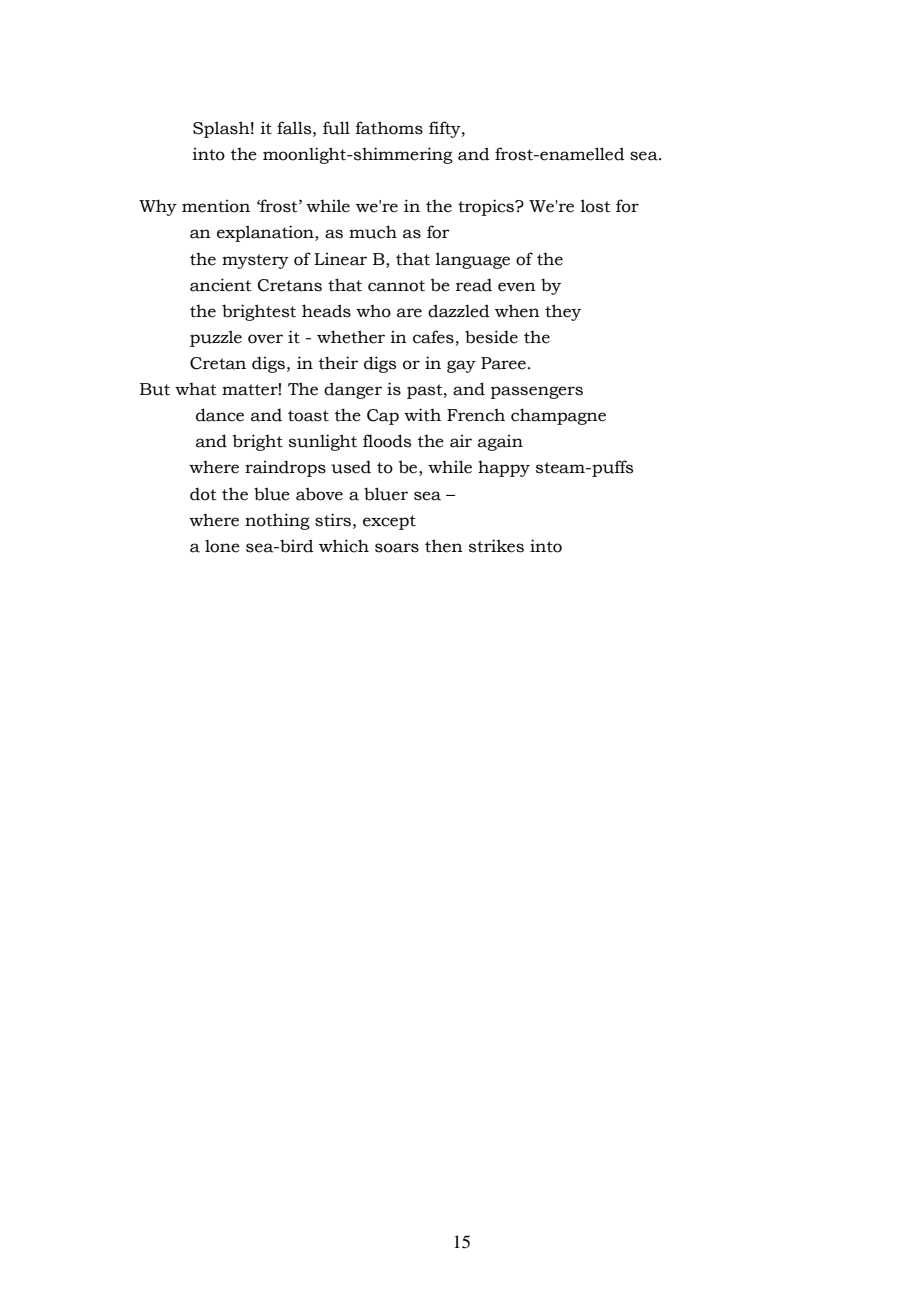  I want to click on language, so click(472, 260).
